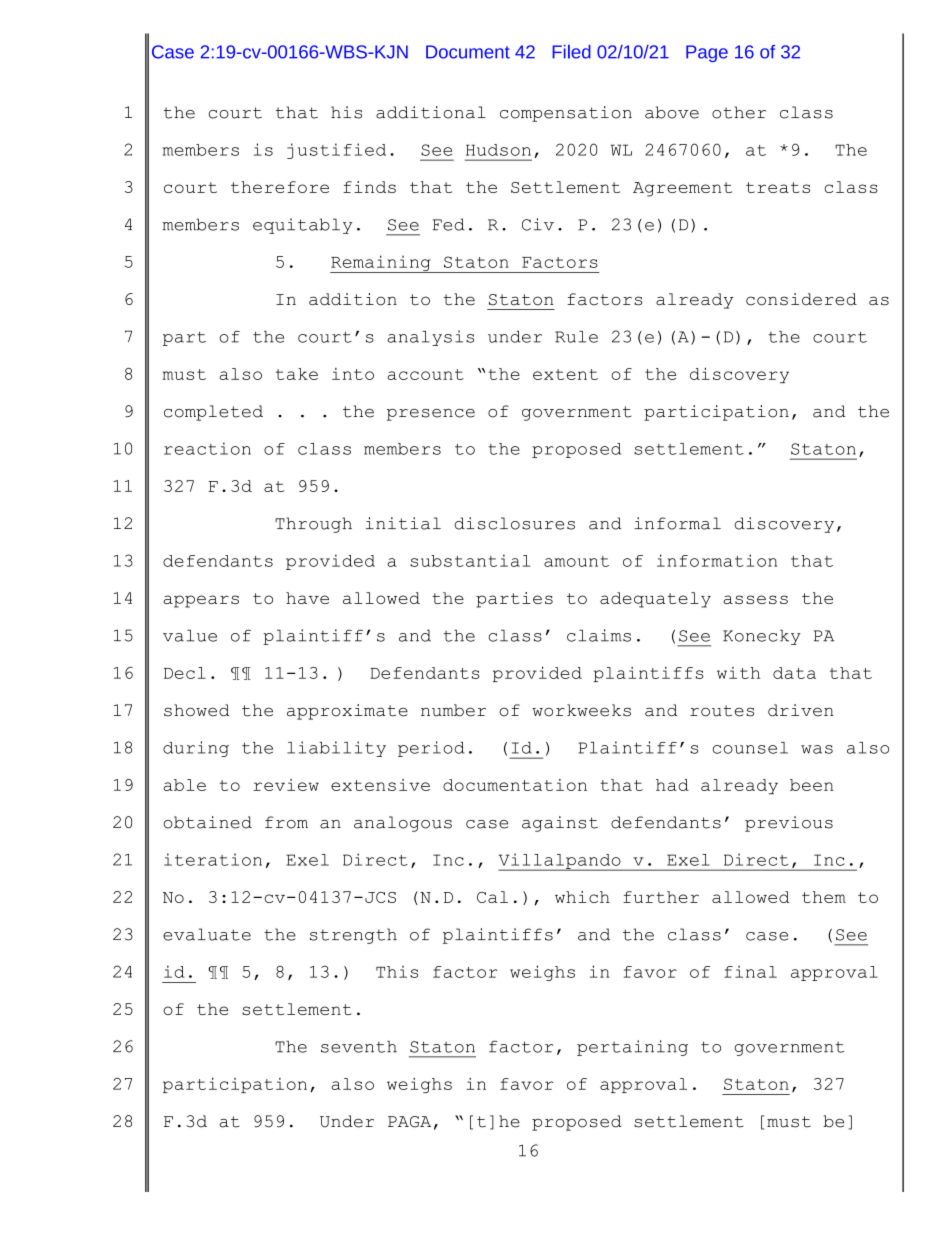  What do you see at coordinates (717, 560) in the screenshot?
I see `information` at bounding box center [717, 560].
